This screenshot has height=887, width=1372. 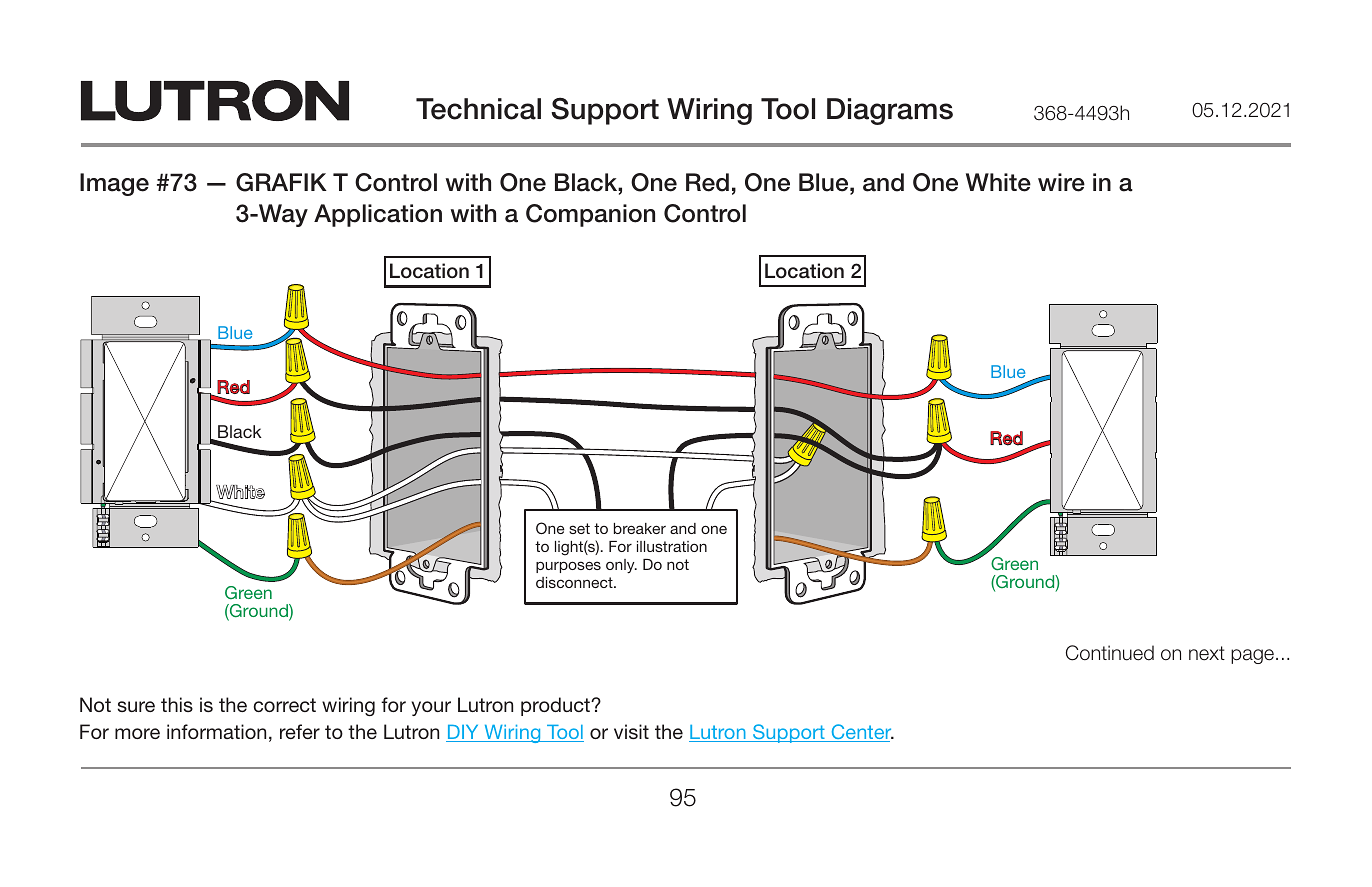 What do you see at coordinates (284, 705) in the screenshot?
I see `correct` at bounding box center [284, 705].
